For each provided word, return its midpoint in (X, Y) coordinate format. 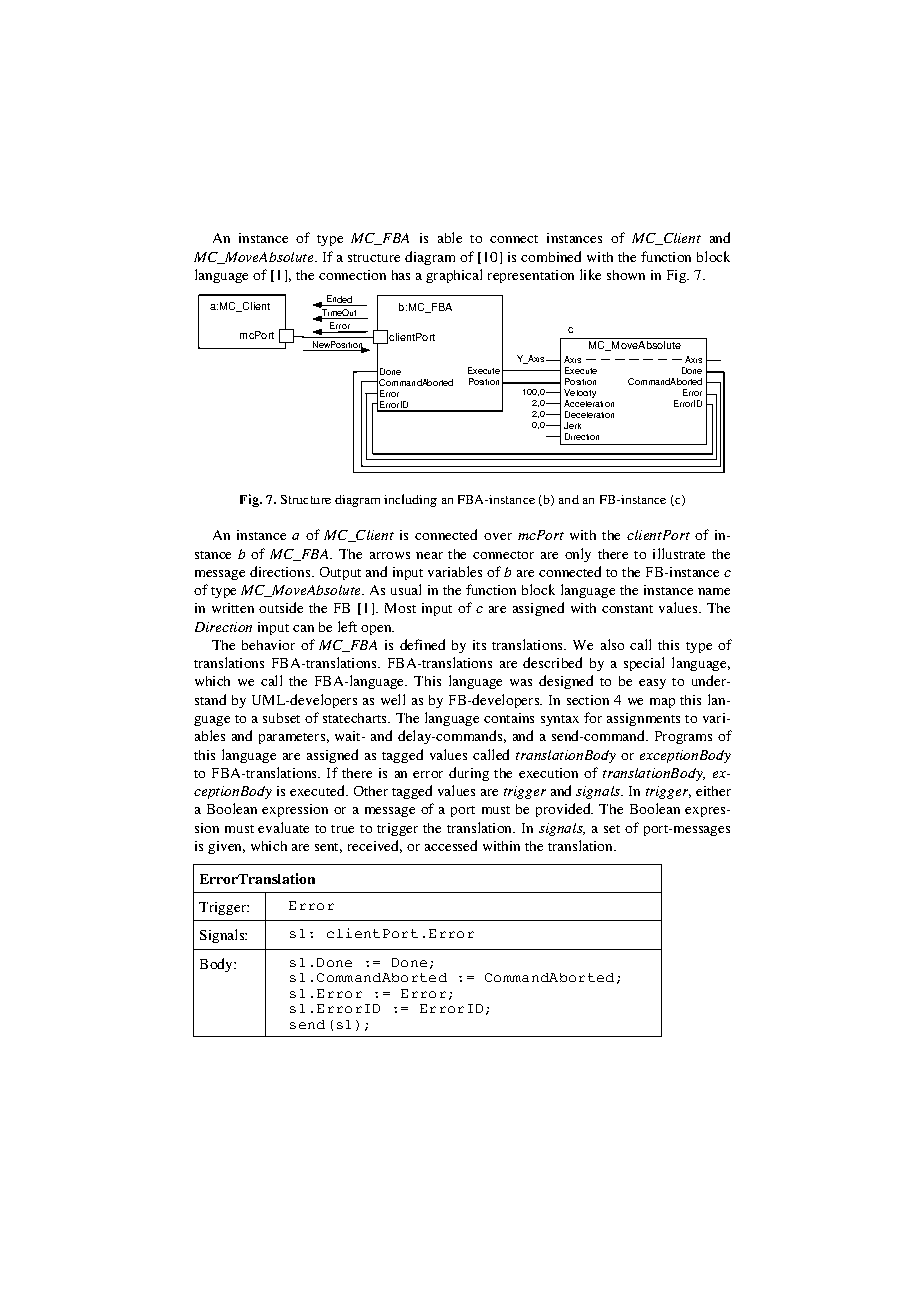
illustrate (679, 553)
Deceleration (589, 414)
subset (281, 718)
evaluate (283, 827)
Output (340, 573)
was (521, 682)
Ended (339, 299)
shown (626, 275)
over (498, 536)
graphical (454, 276)
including (410, 500)
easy (652, 684)
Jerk (572, 425)
